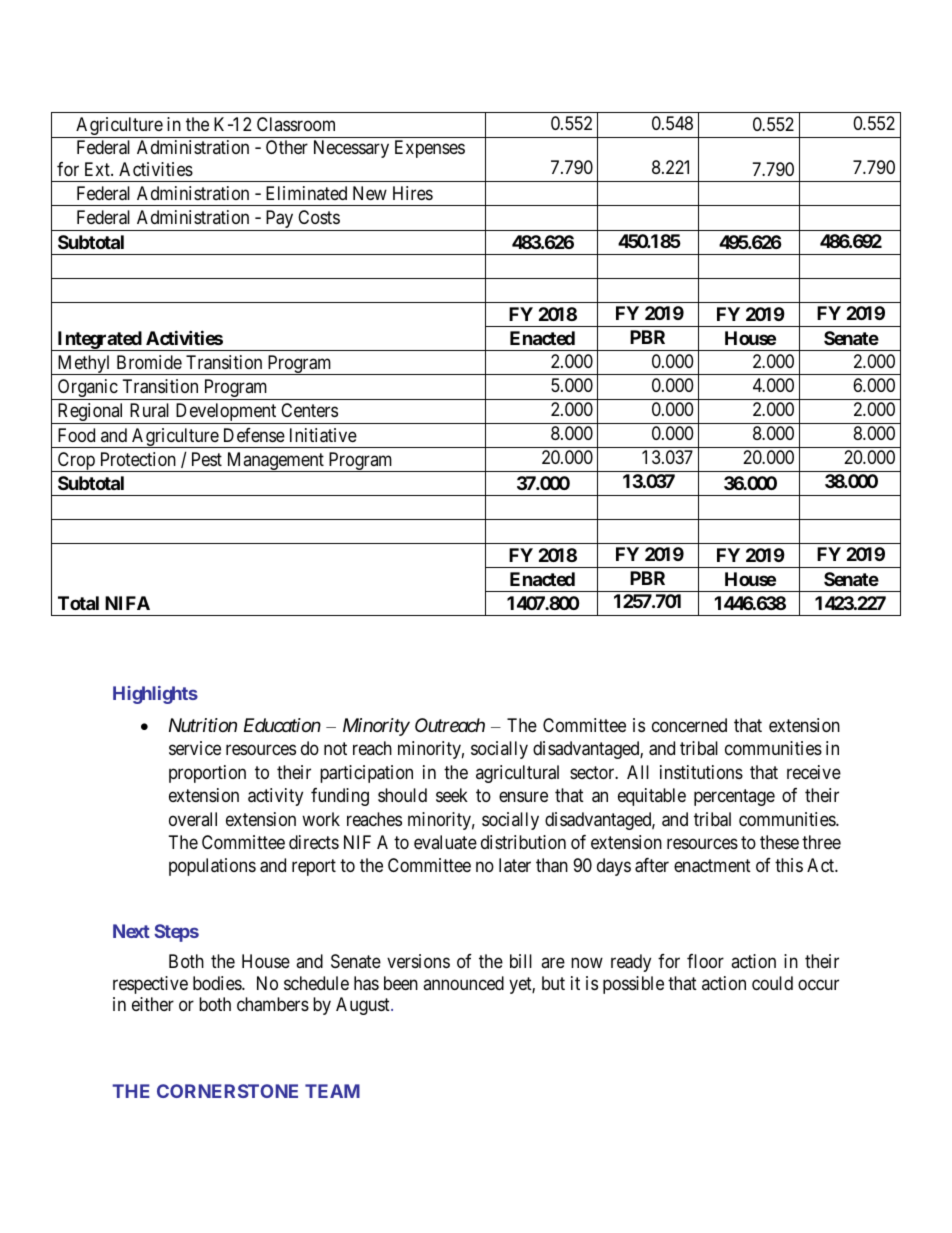 The width and height of the document is (952, 1233). What do you see at coordinates (287, 147) in the document?
I see `Other` at bounding box center [287, 147].
